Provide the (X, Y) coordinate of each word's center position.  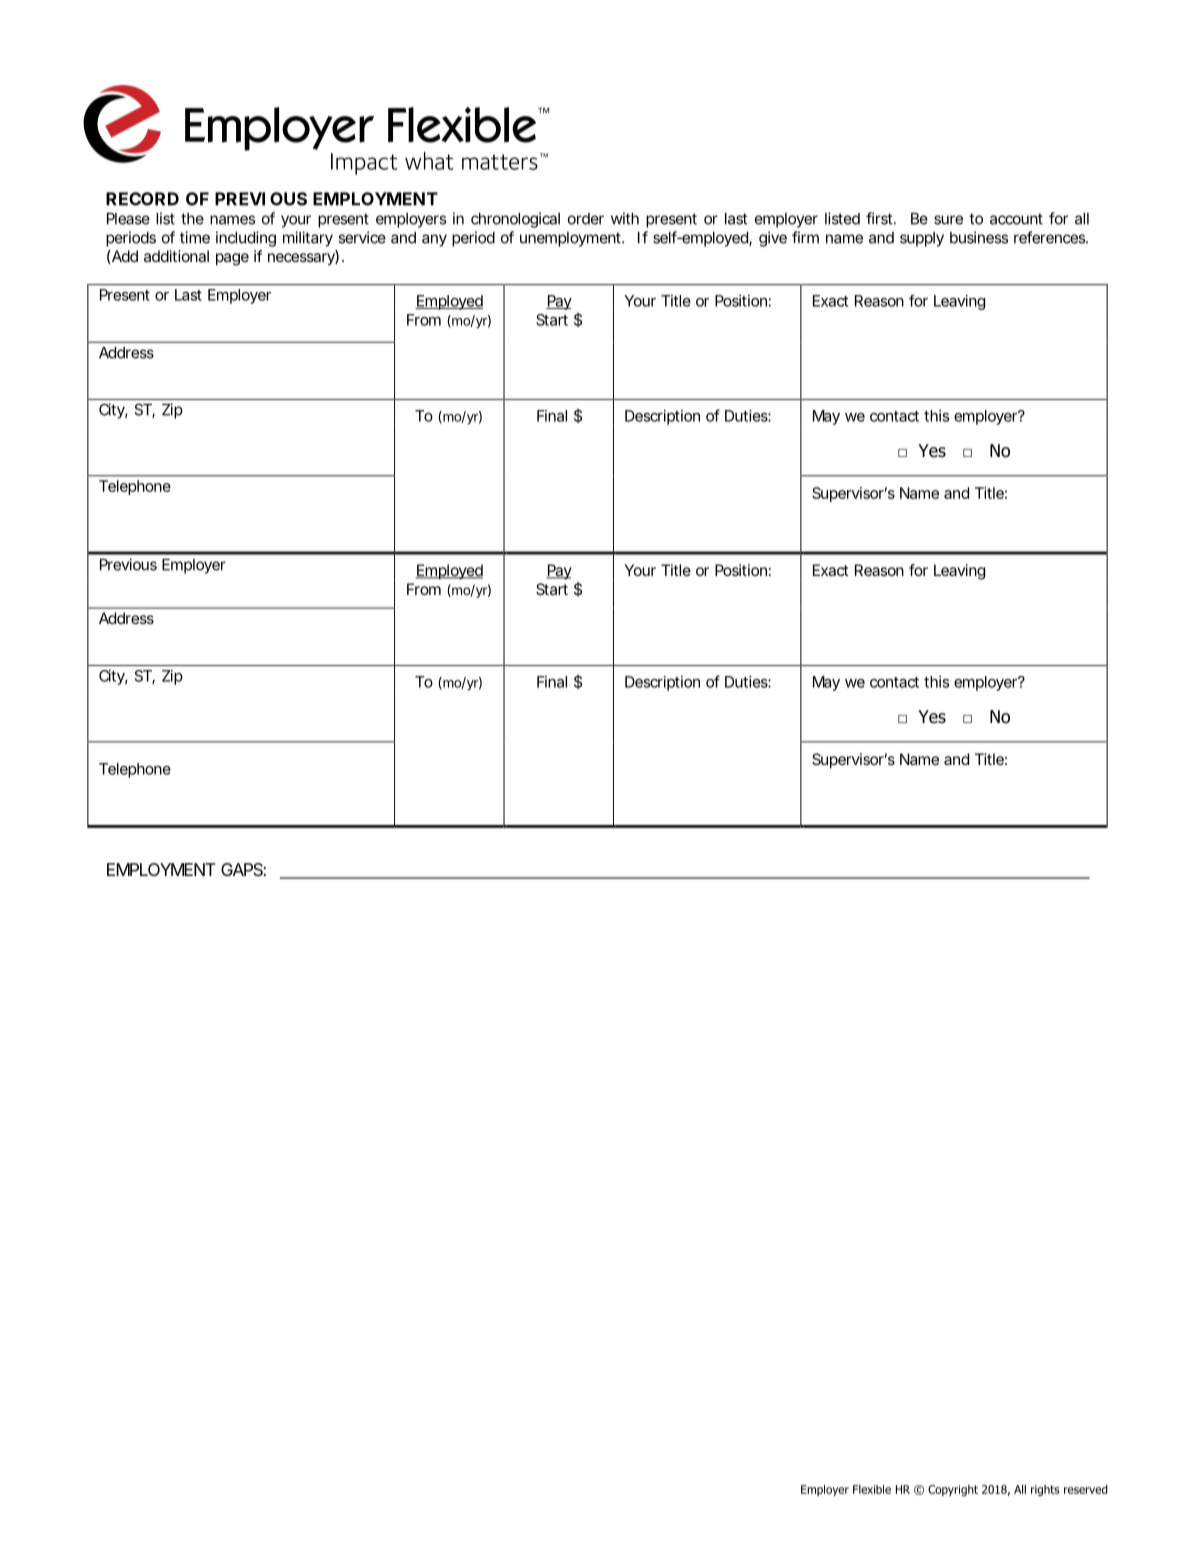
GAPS (242, 869)
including (246, 239)
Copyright (953, 1490)
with (625, 218)
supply (922, 239)
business (979, 237)
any (434, 240)
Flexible (872, 1489)
